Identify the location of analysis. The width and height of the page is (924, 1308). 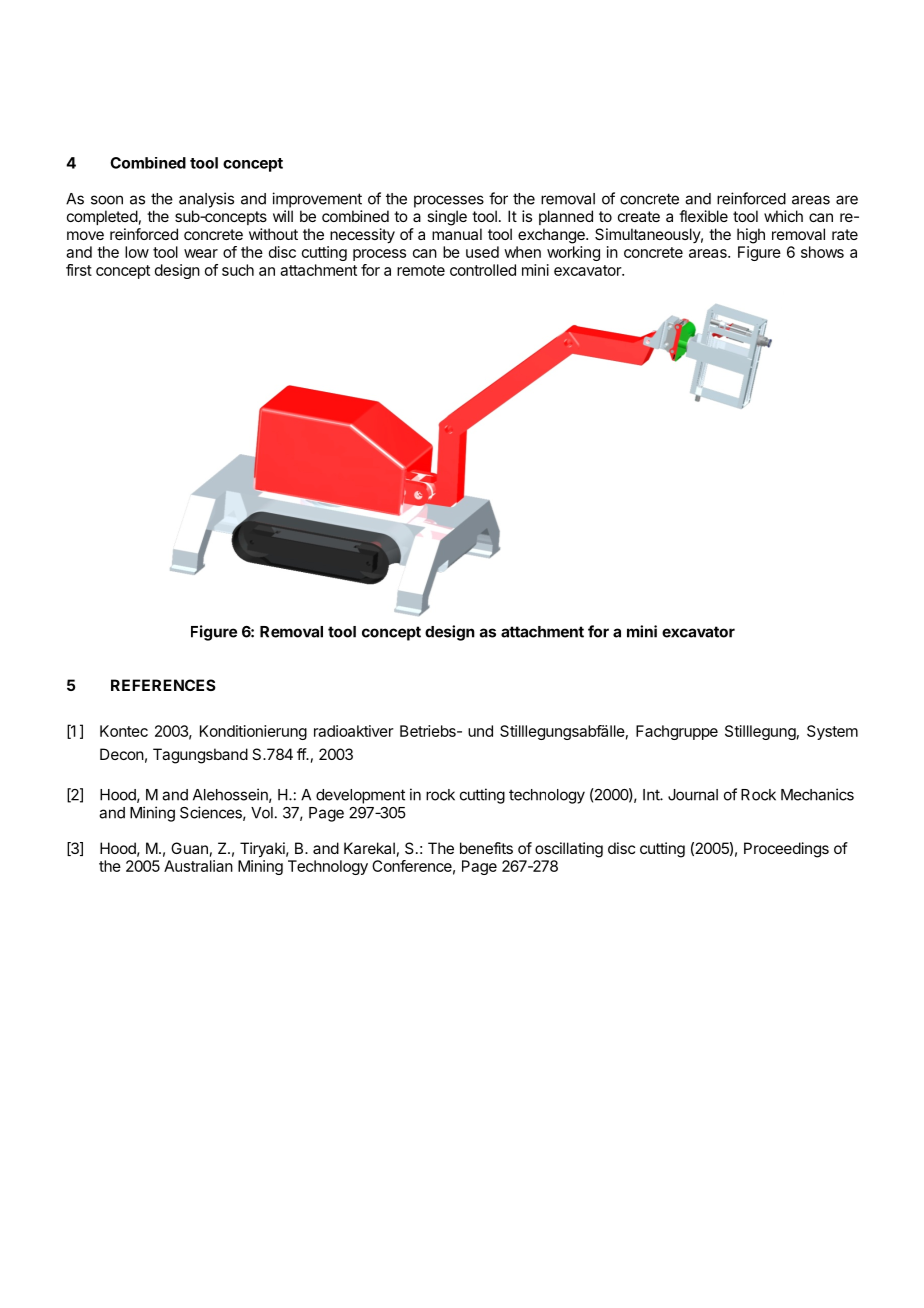
(206, 200).
